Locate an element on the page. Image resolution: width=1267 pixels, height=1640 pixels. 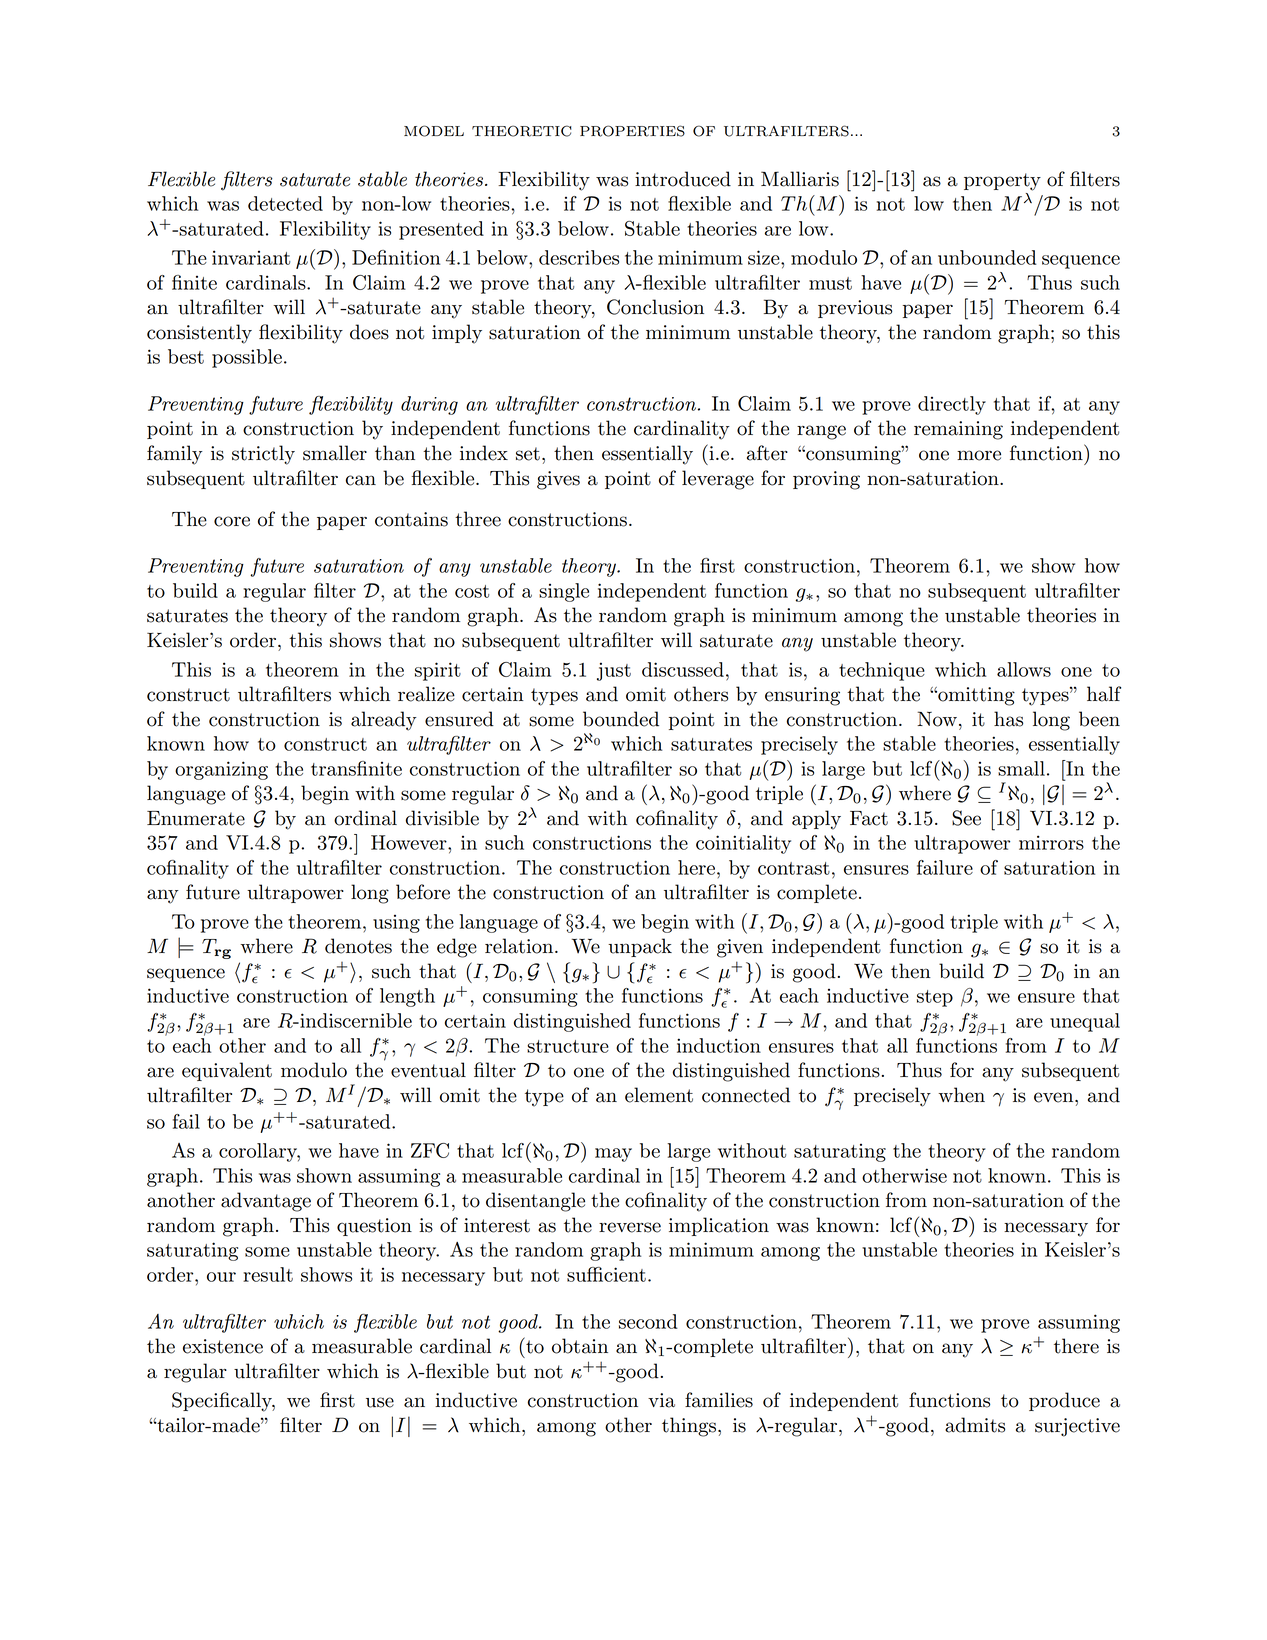
core is located at coordinates (232, 521).
